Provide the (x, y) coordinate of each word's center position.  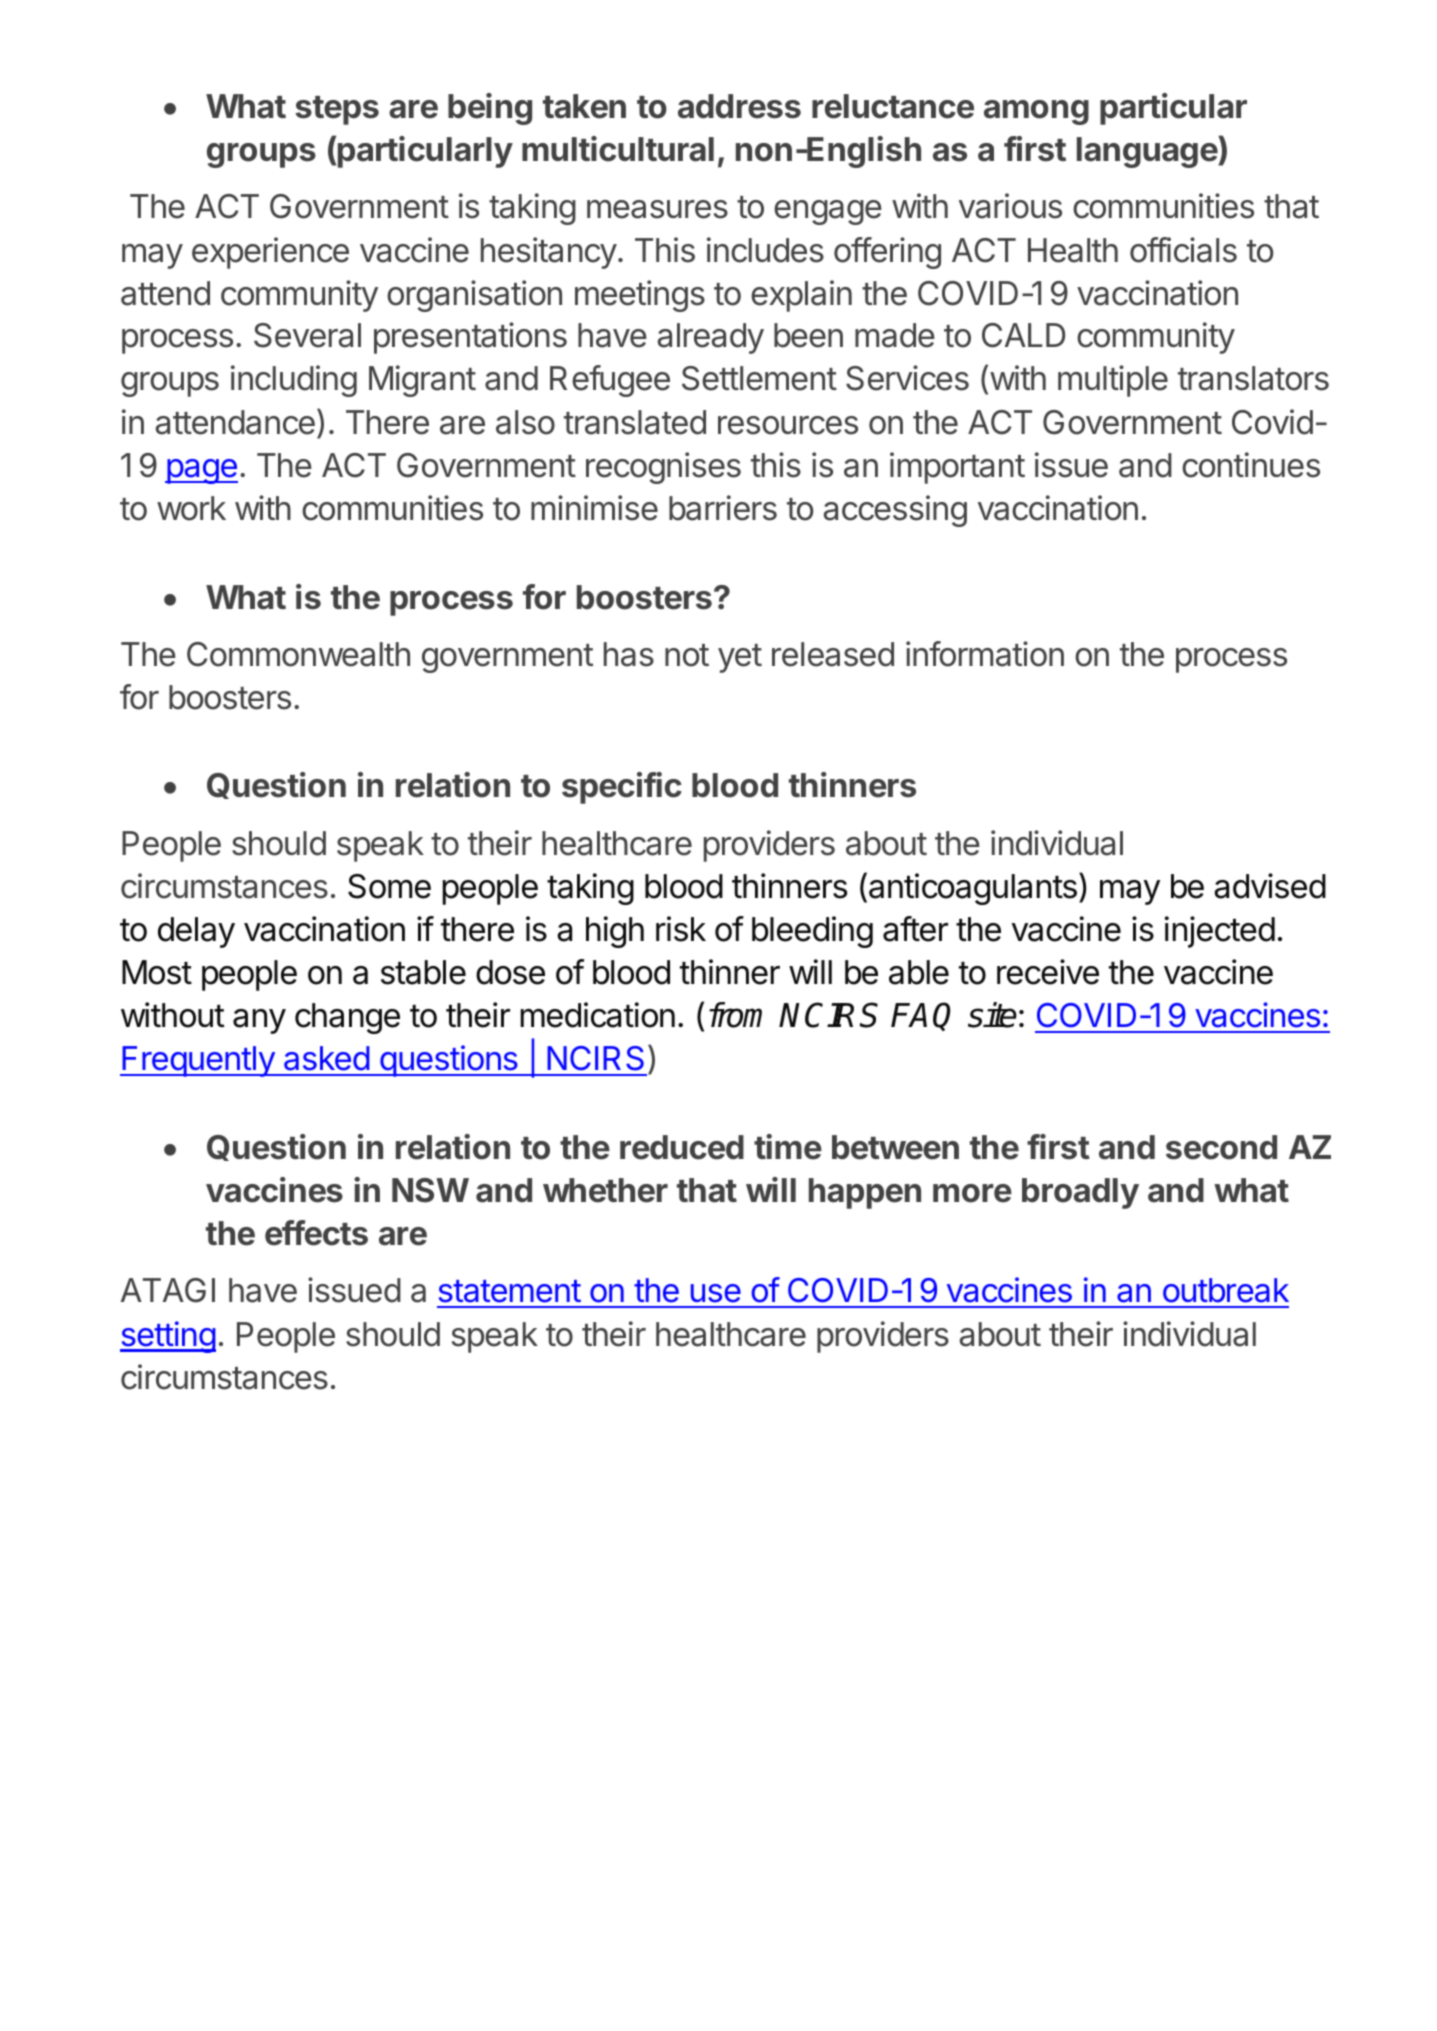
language (1148, 152)
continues (1251, 465)
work (191, 508)
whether (605, 1190)
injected (1219, 932)
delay (196, 932)
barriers (723, 508)
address (739, 106)
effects (316, 1233)
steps (337, 110)
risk (681, 929)
